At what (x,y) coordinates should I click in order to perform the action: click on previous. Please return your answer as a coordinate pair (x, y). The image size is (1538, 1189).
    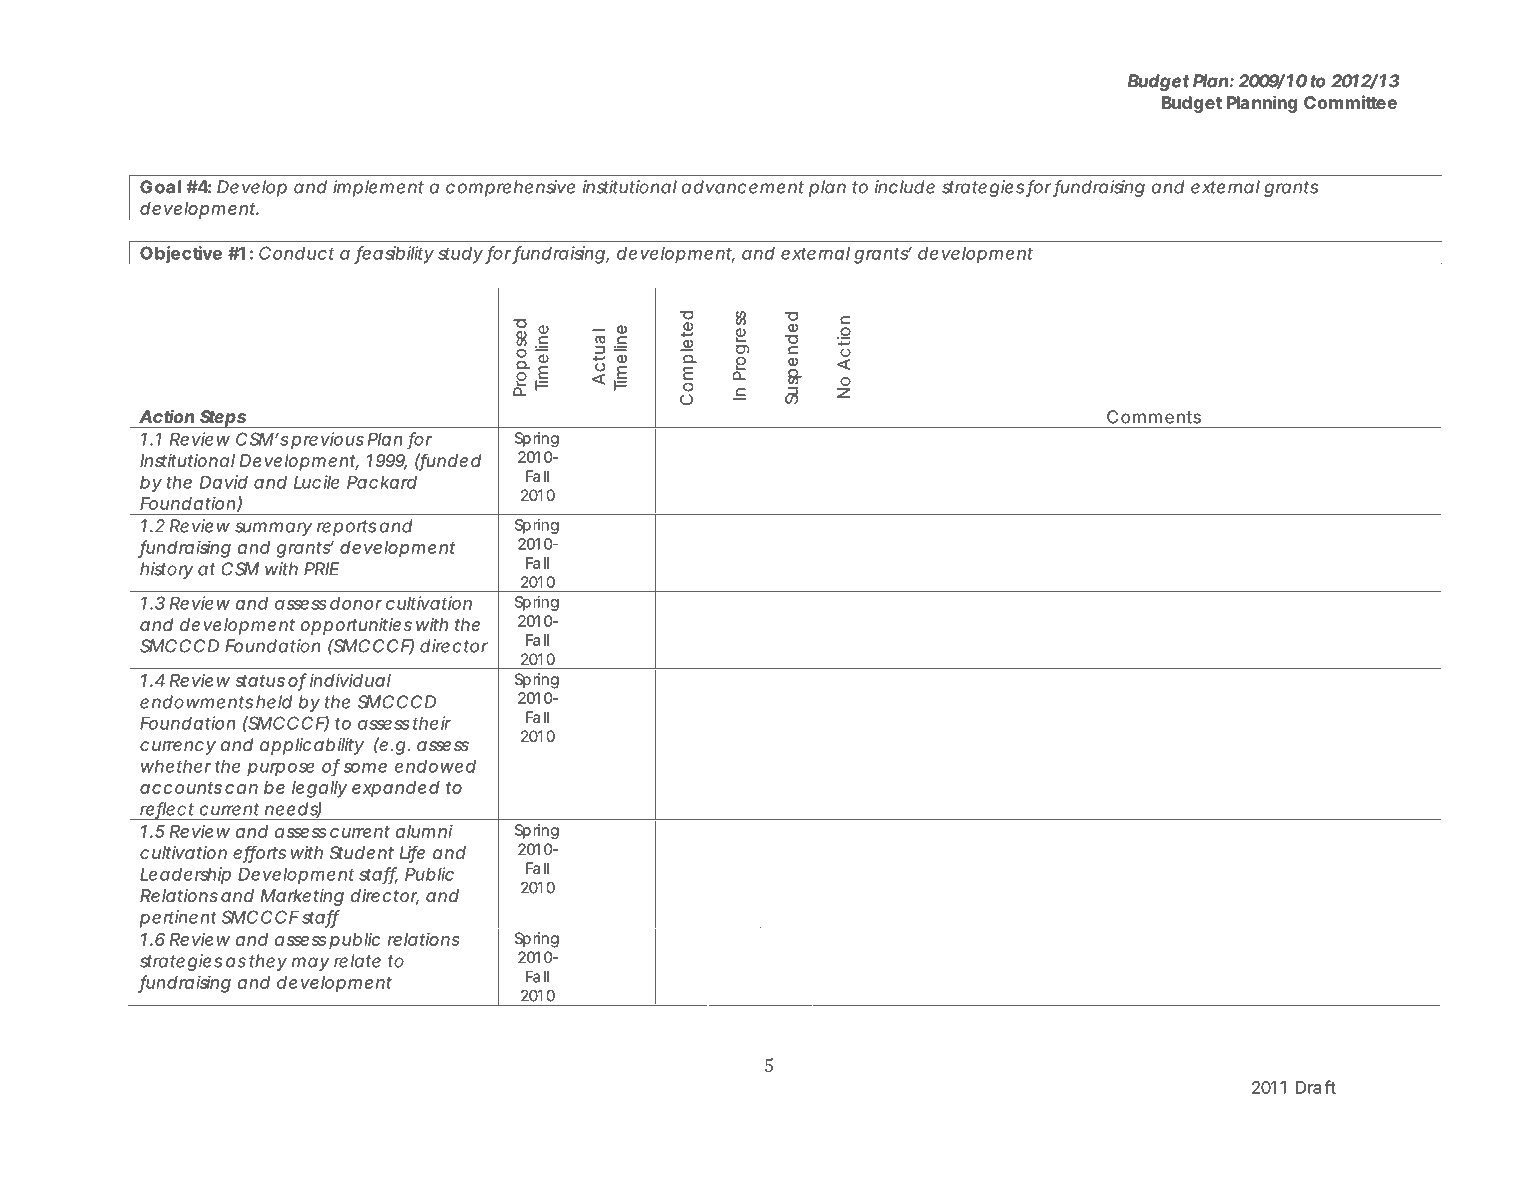
    Looking at the image, I should click on (327, 440).
